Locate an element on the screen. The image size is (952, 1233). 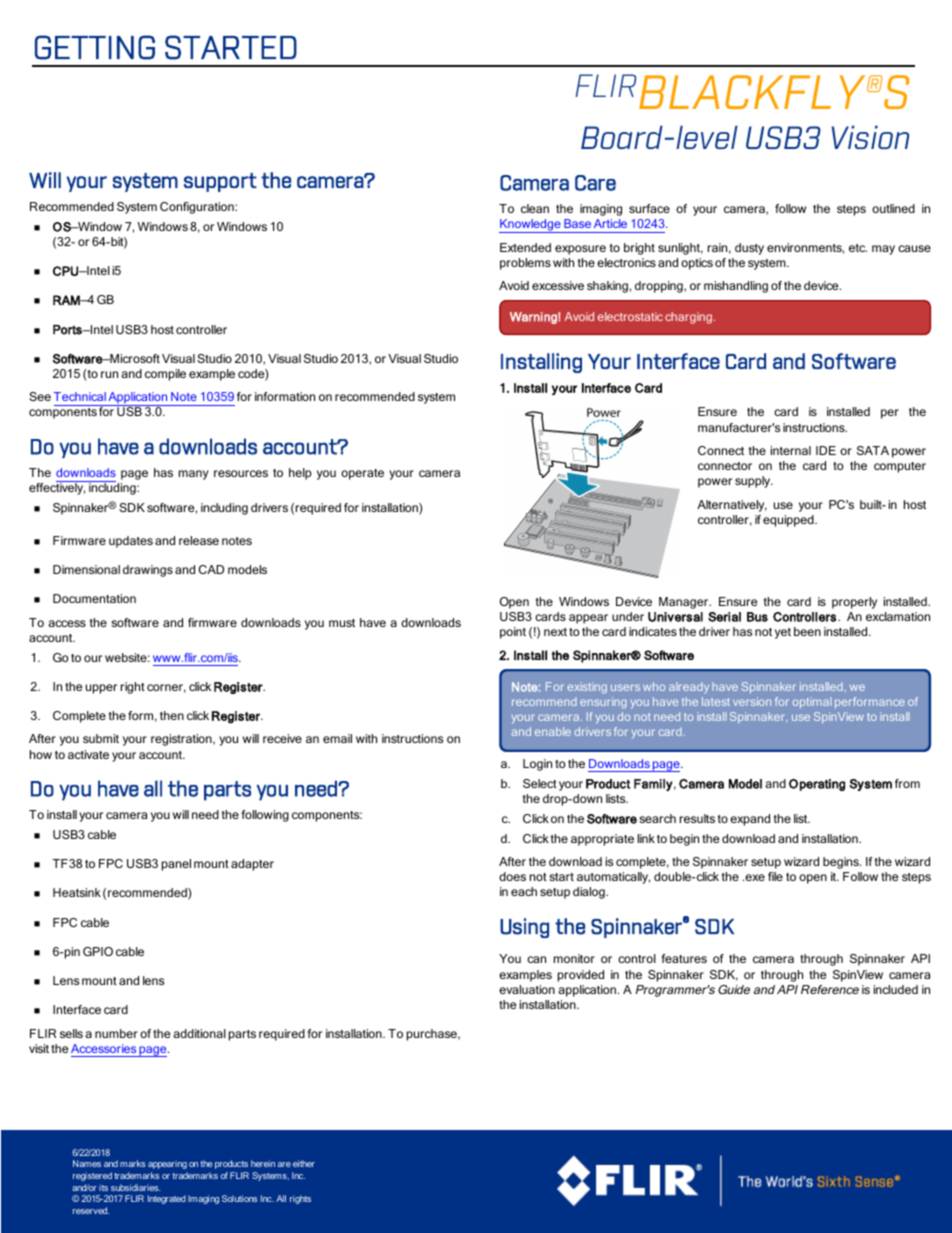
GETTING is located at coordinates (95, 47).
